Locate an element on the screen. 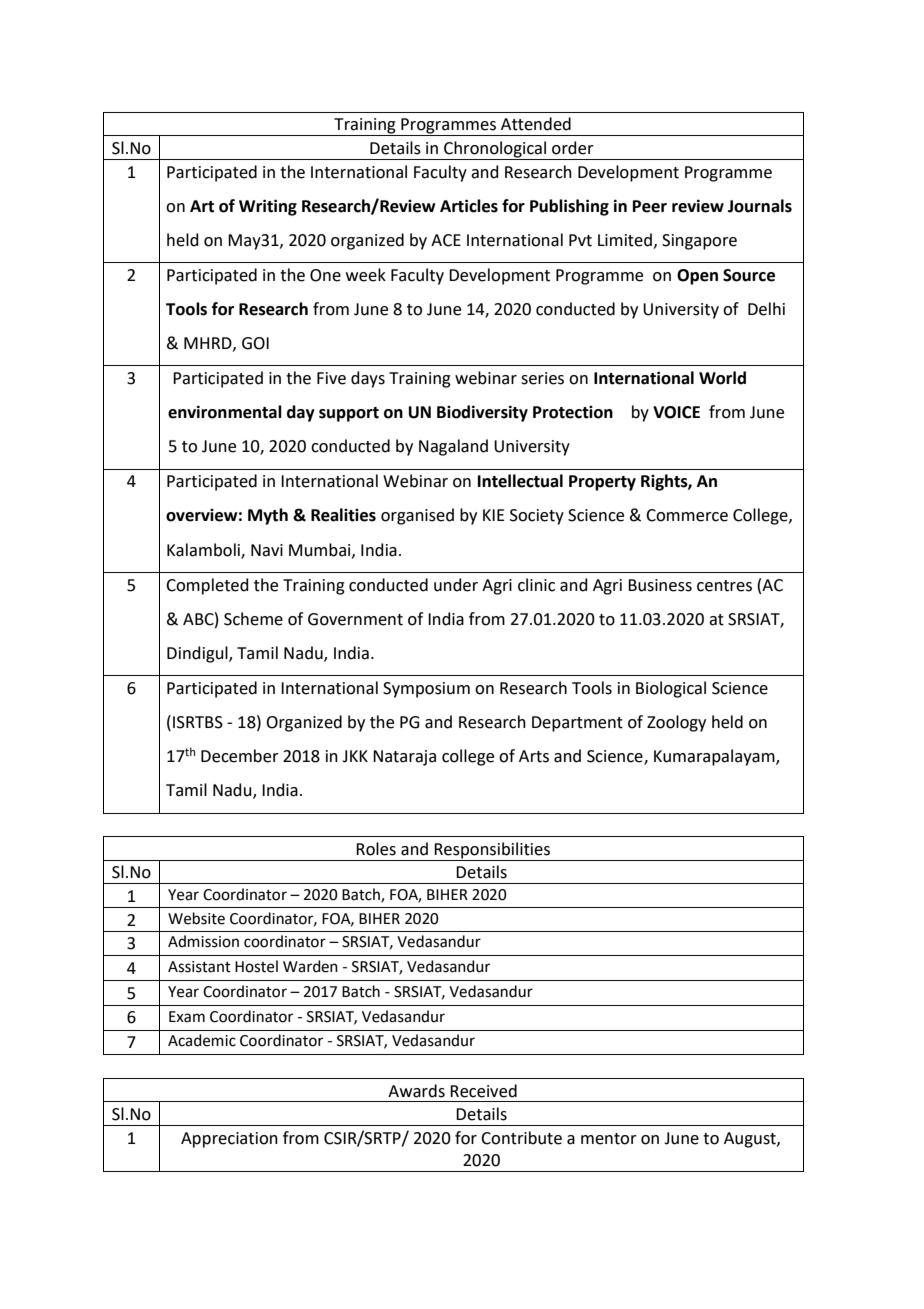 The width and height of the screenshot is (924, 1309). Chronological is located at coordinates (495, 150).
